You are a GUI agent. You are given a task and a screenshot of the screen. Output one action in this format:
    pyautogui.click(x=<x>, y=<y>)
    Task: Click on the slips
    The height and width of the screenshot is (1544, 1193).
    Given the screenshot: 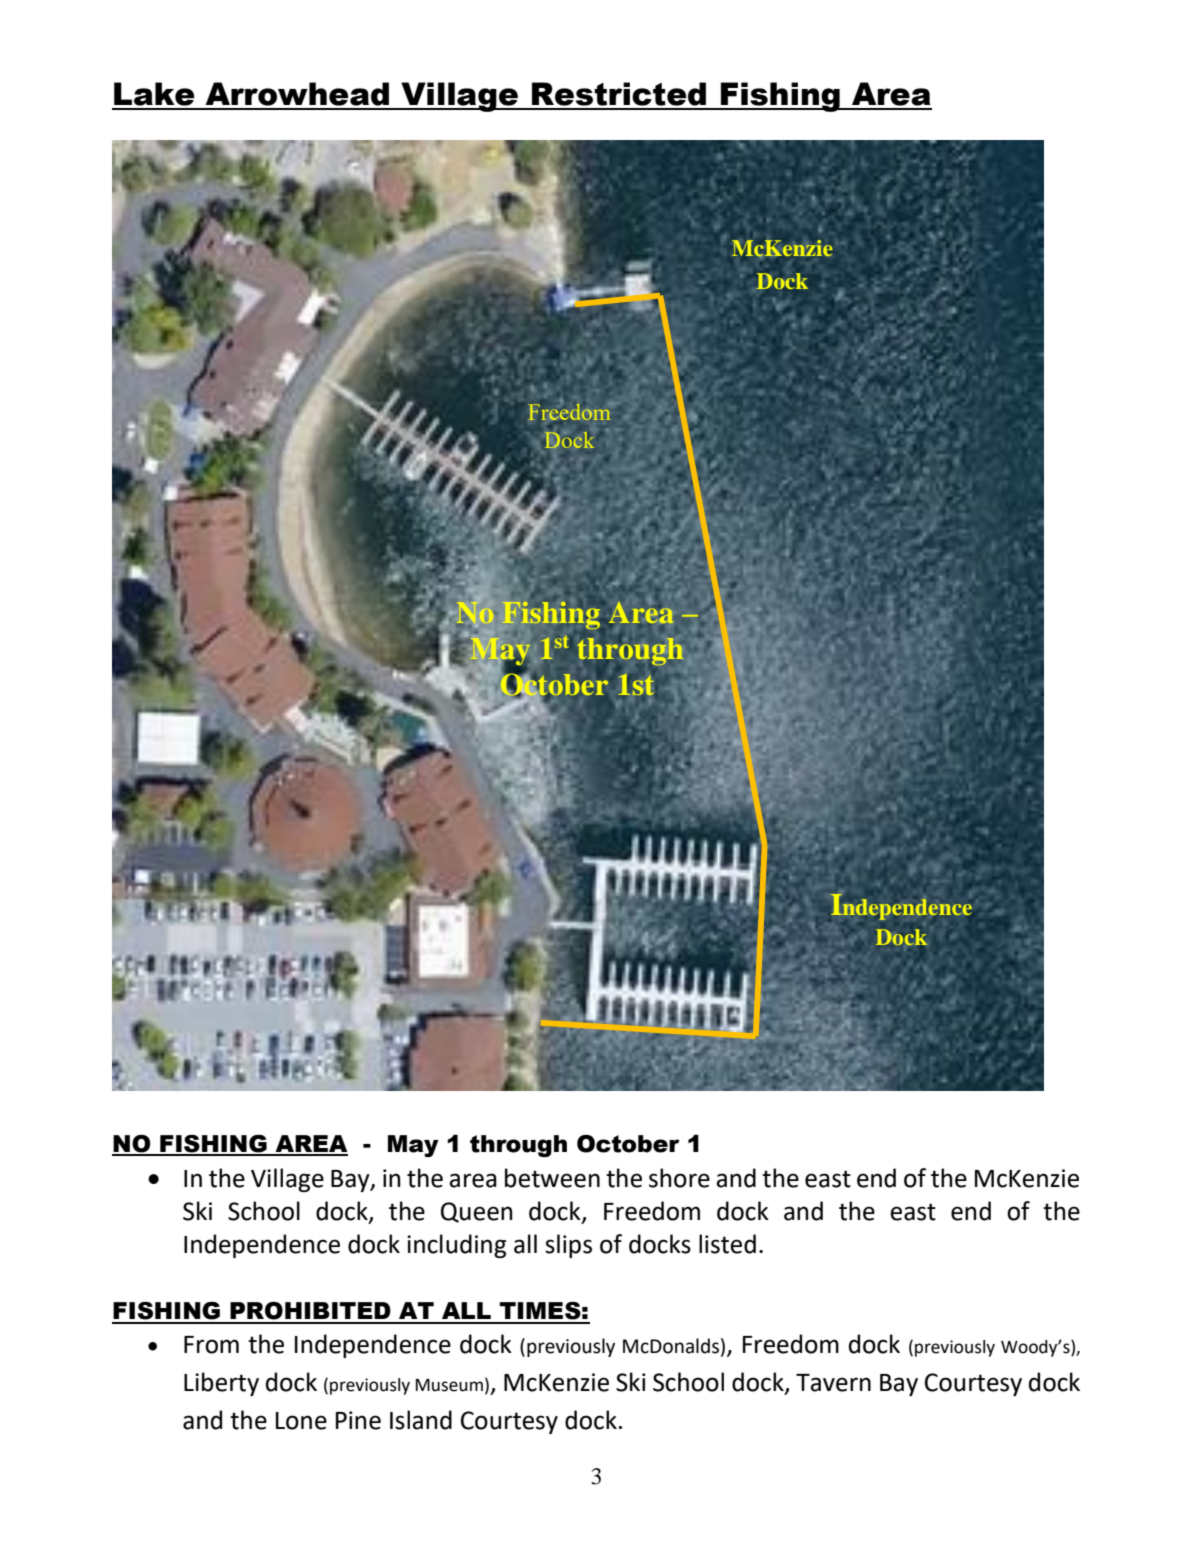 What is the action you would take?
    pyautogui.click(x=568, y=1246)
